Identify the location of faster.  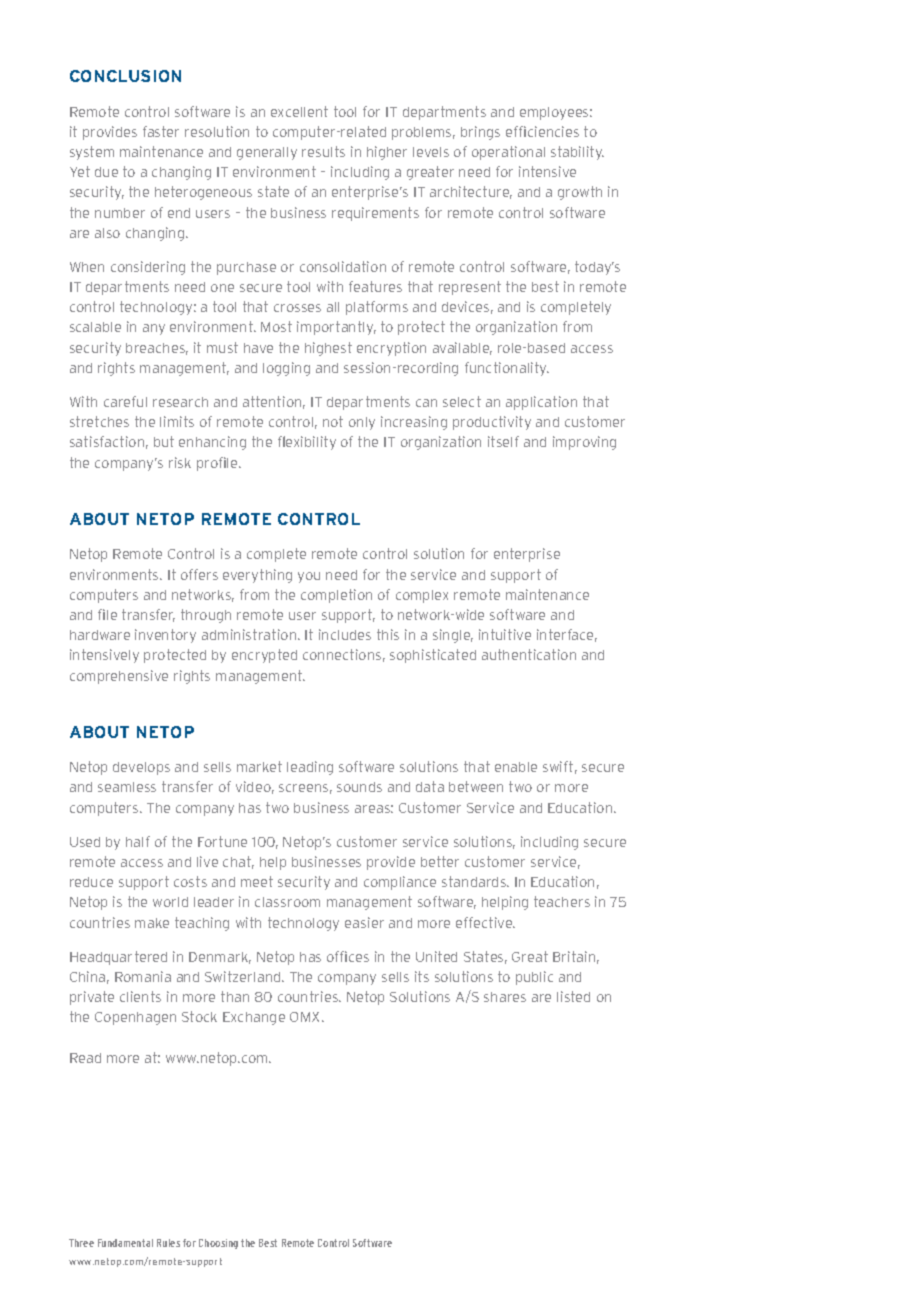
(161, 131).
